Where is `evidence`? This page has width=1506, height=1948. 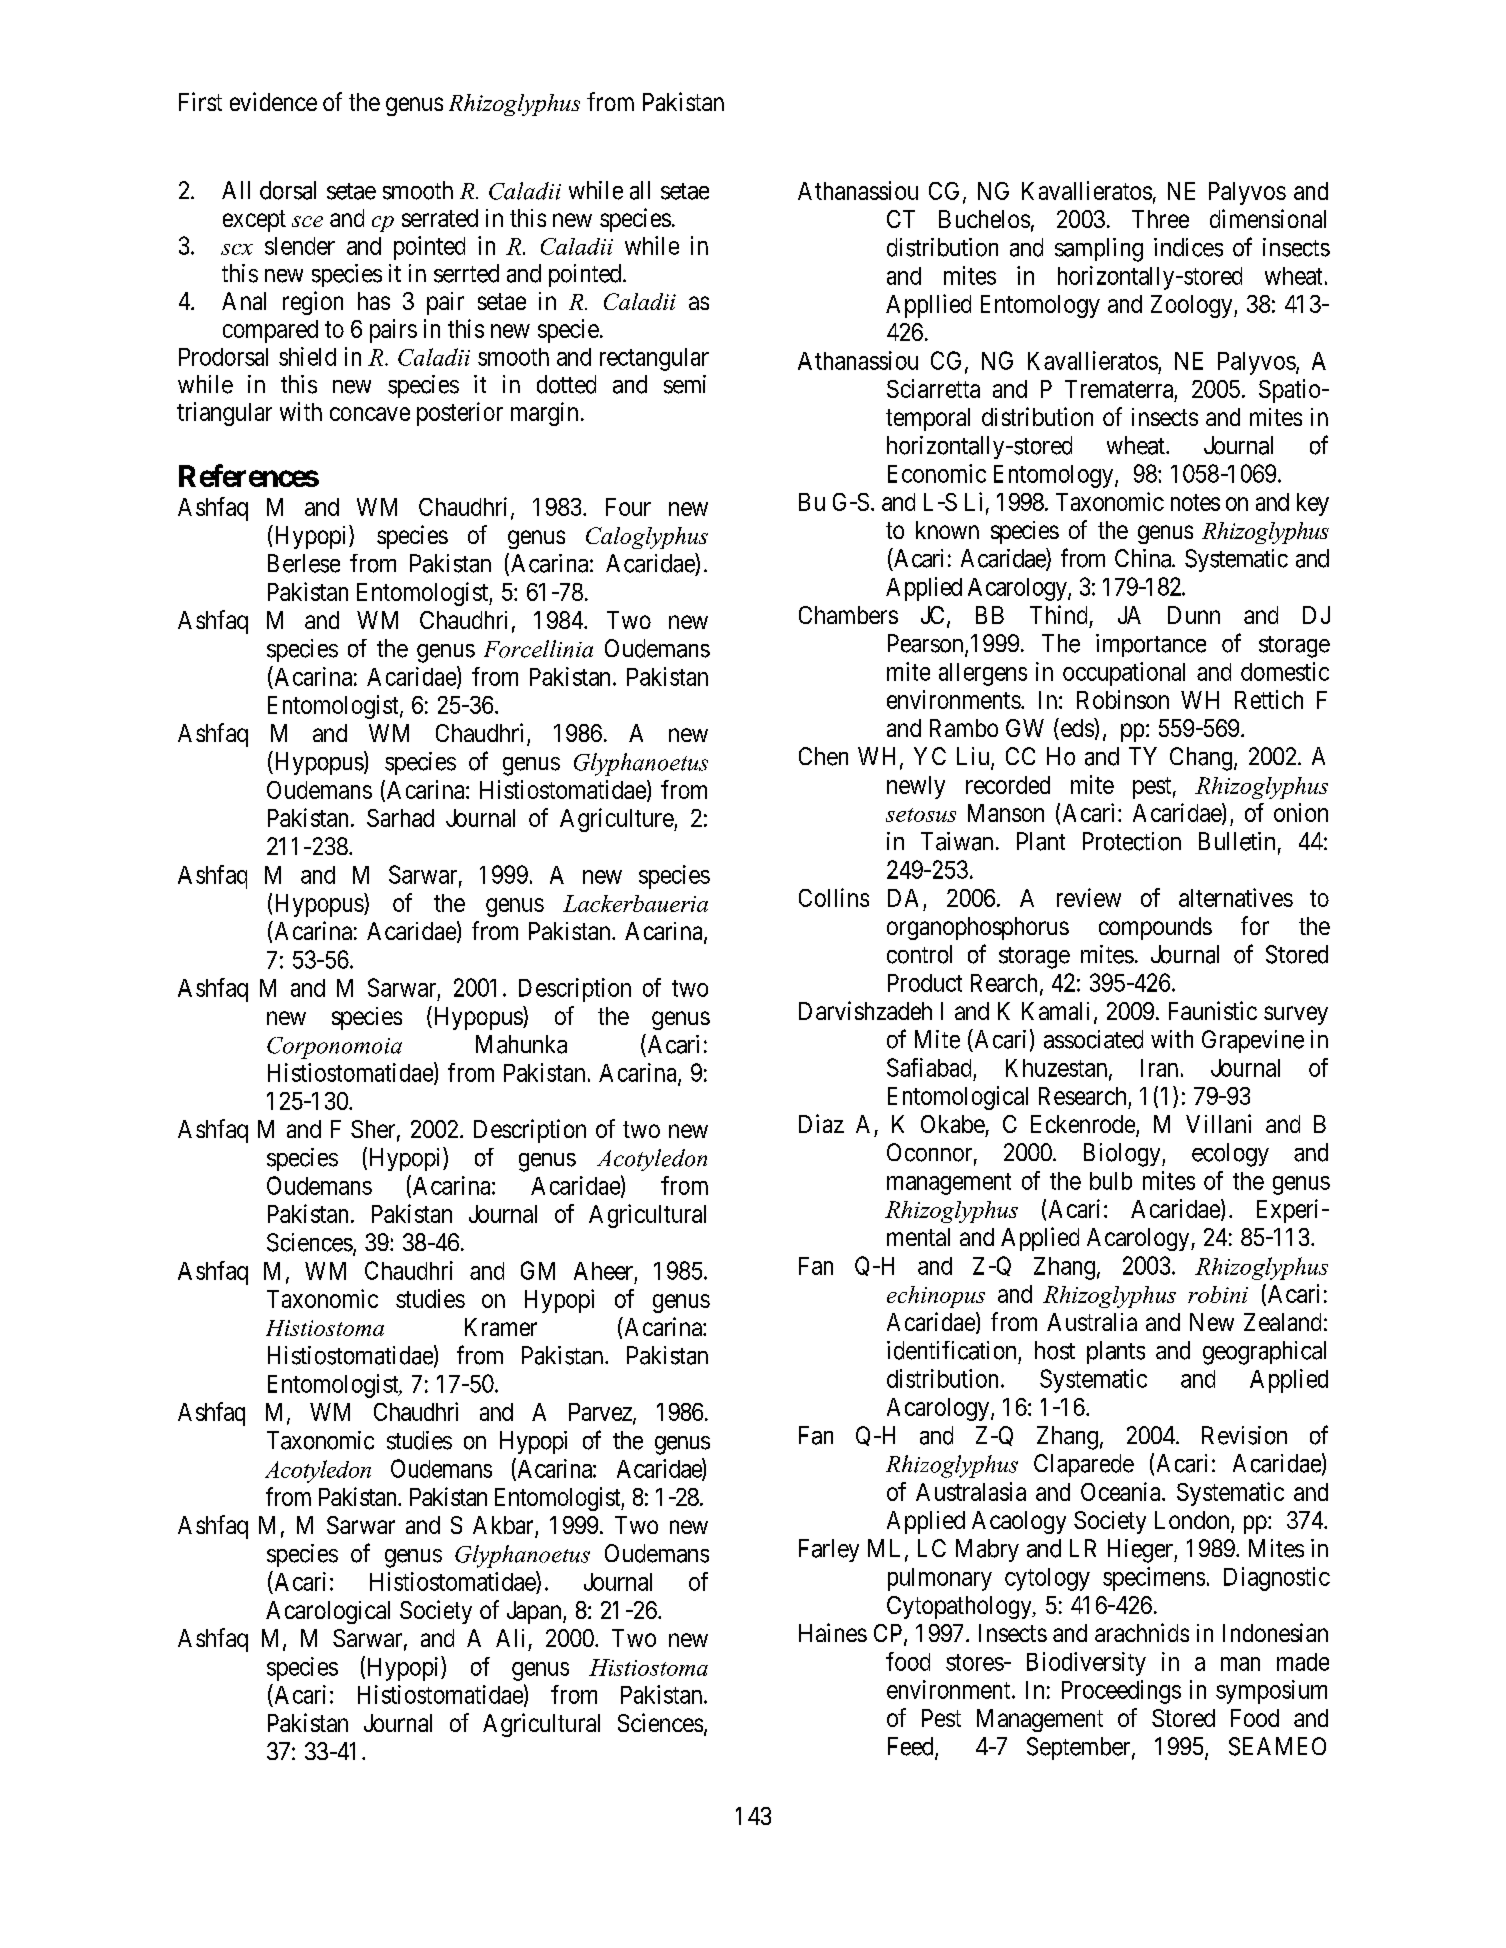
evidence is located at coordinates (273, 101).
